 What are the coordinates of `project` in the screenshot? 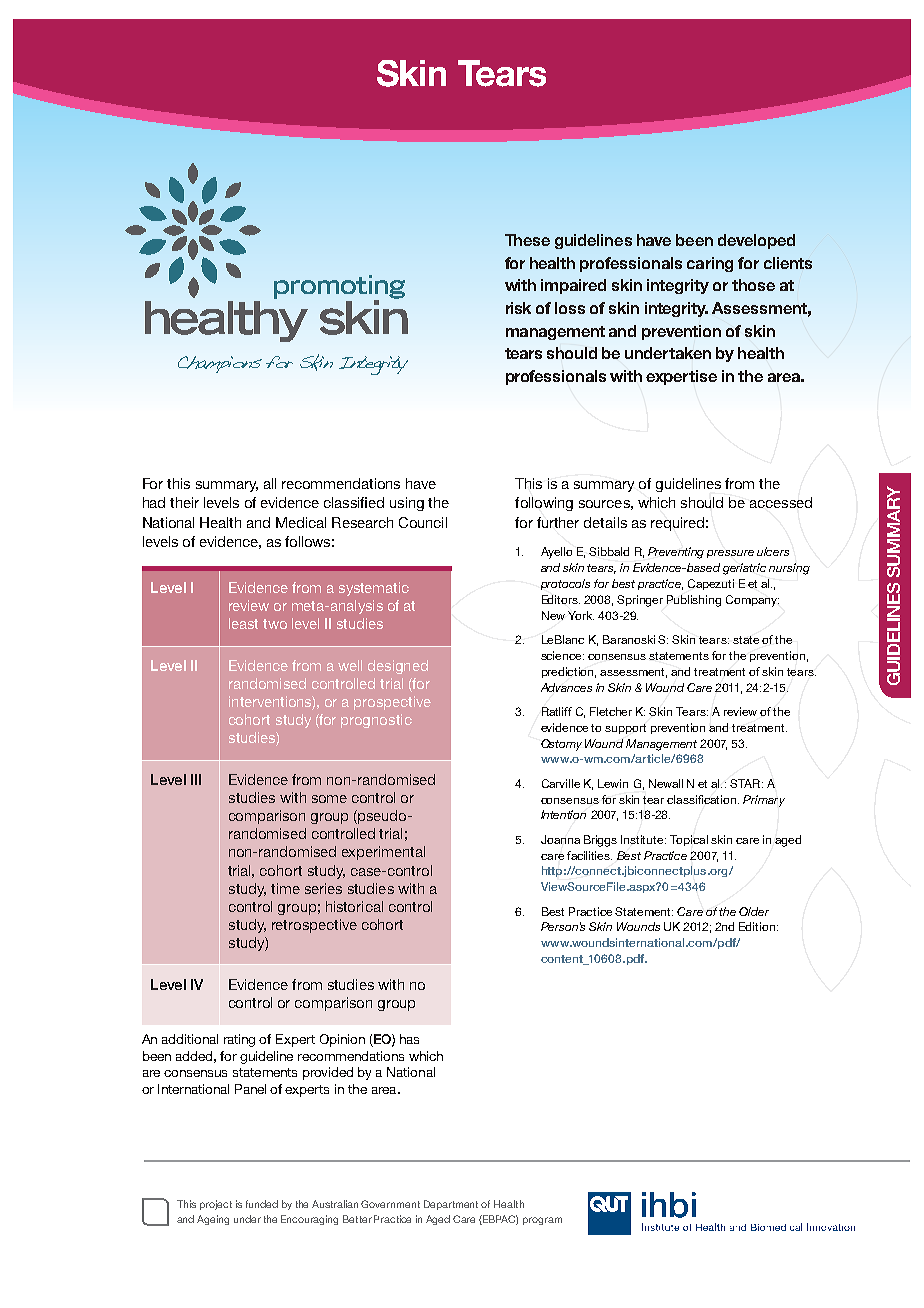 It's located at (216, 1205).
